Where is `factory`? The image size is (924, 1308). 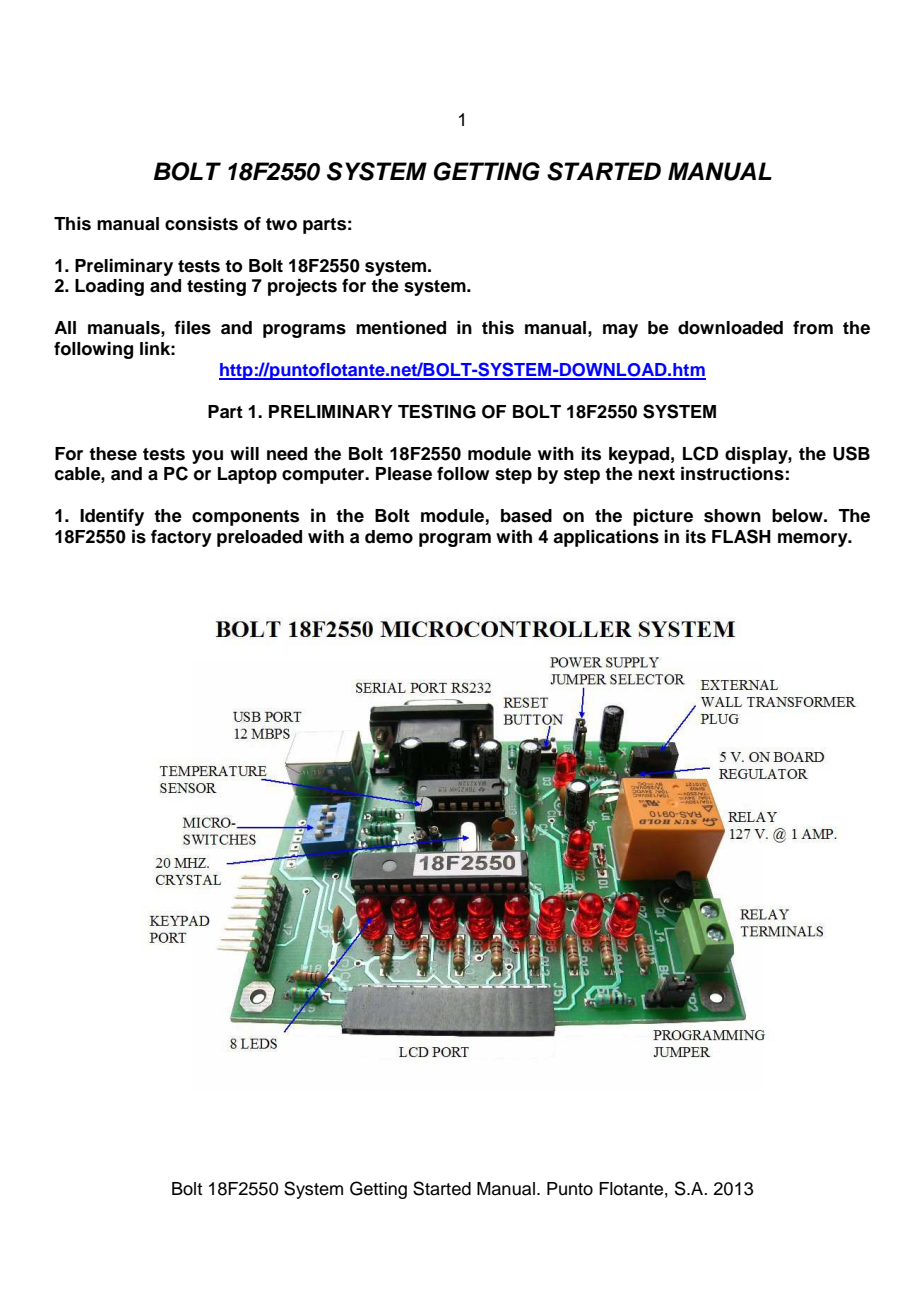 factory is located at coordinates (181, 538).
